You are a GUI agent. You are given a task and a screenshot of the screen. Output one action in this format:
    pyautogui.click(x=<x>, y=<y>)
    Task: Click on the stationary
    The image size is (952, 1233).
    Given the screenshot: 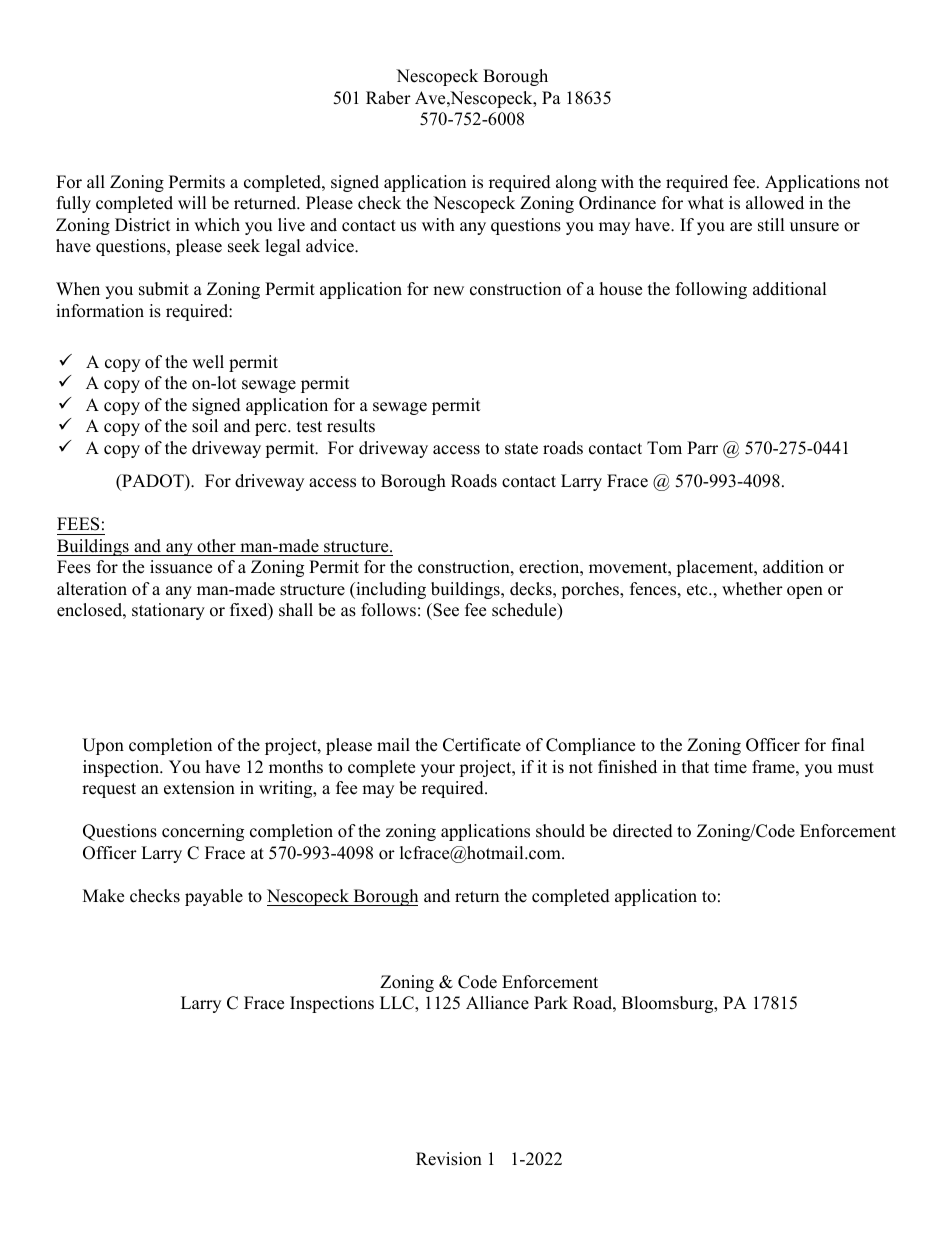 What is the action you would take?
    pyautogui.click(x=168, y=611)
